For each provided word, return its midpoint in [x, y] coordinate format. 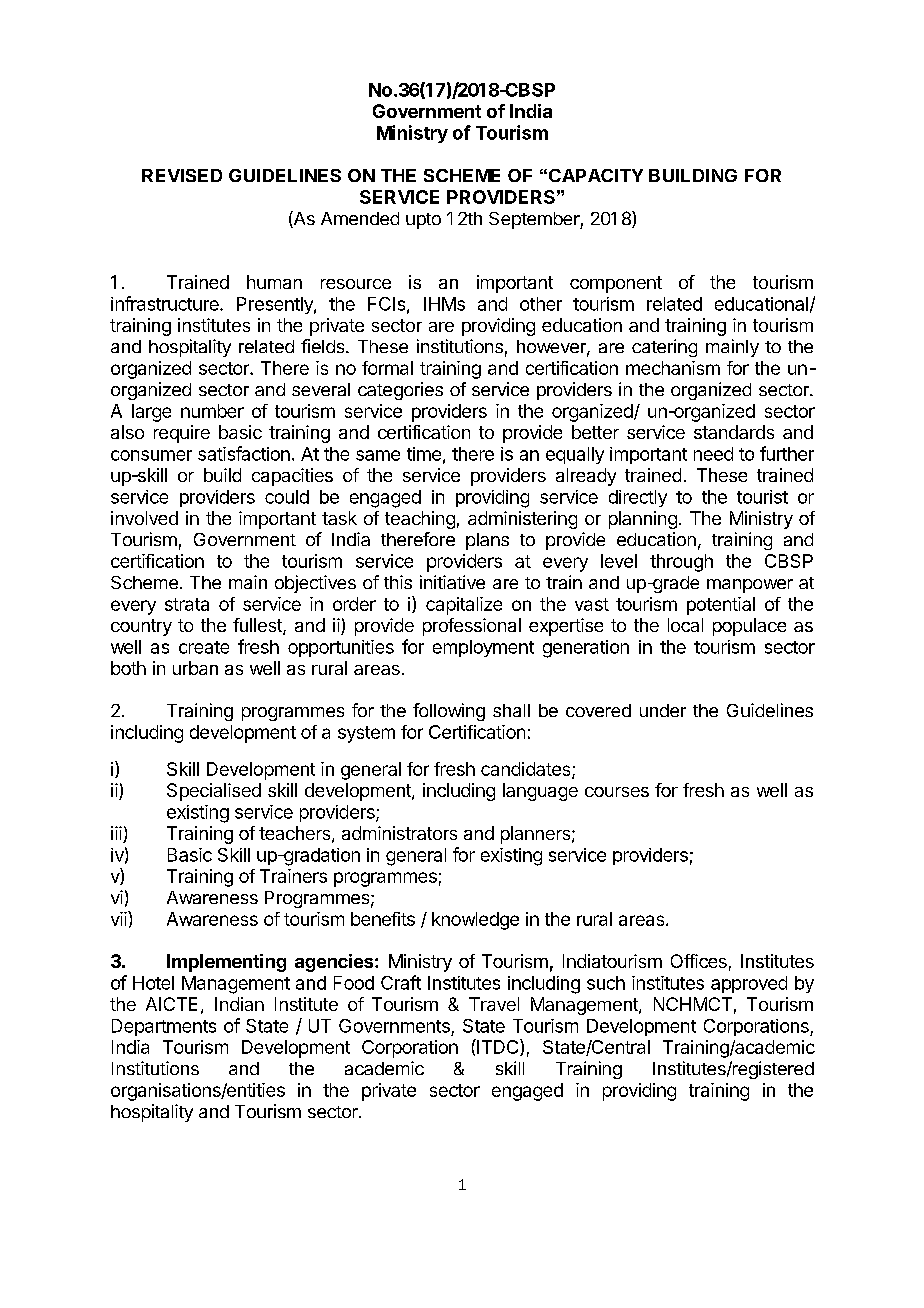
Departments [164, 1027]
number [212, 411]
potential [721, 606]
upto [423, 221]
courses [617, 792]
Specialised [214, 792]
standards [734, 432]
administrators [399, 833]
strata [187, 604]
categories [400, 391]
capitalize [464, 606]
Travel [494, 1004]
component [616, 284]
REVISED [182, 175]
